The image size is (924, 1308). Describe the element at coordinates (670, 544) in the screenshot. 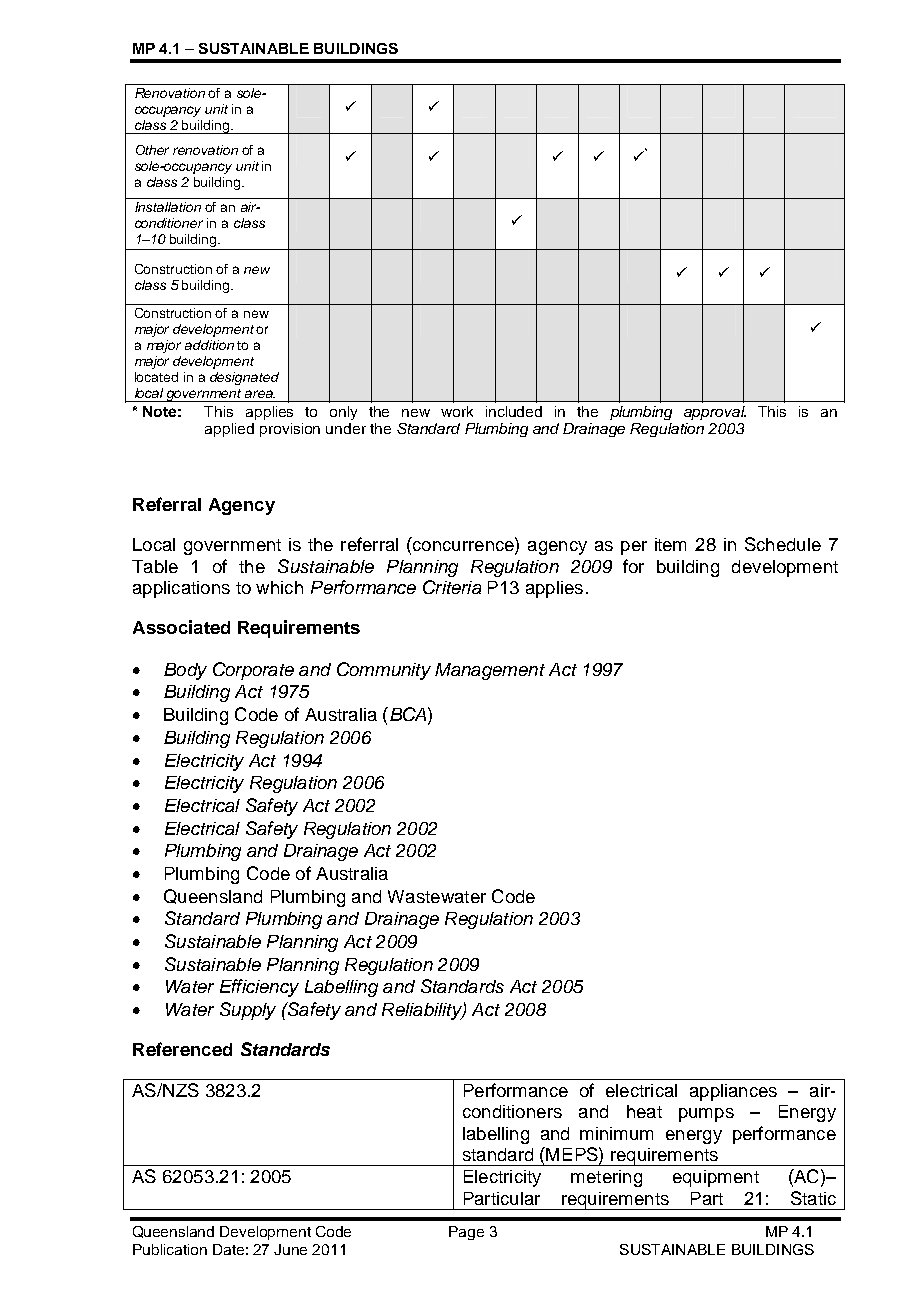

I see `item` at that location.
